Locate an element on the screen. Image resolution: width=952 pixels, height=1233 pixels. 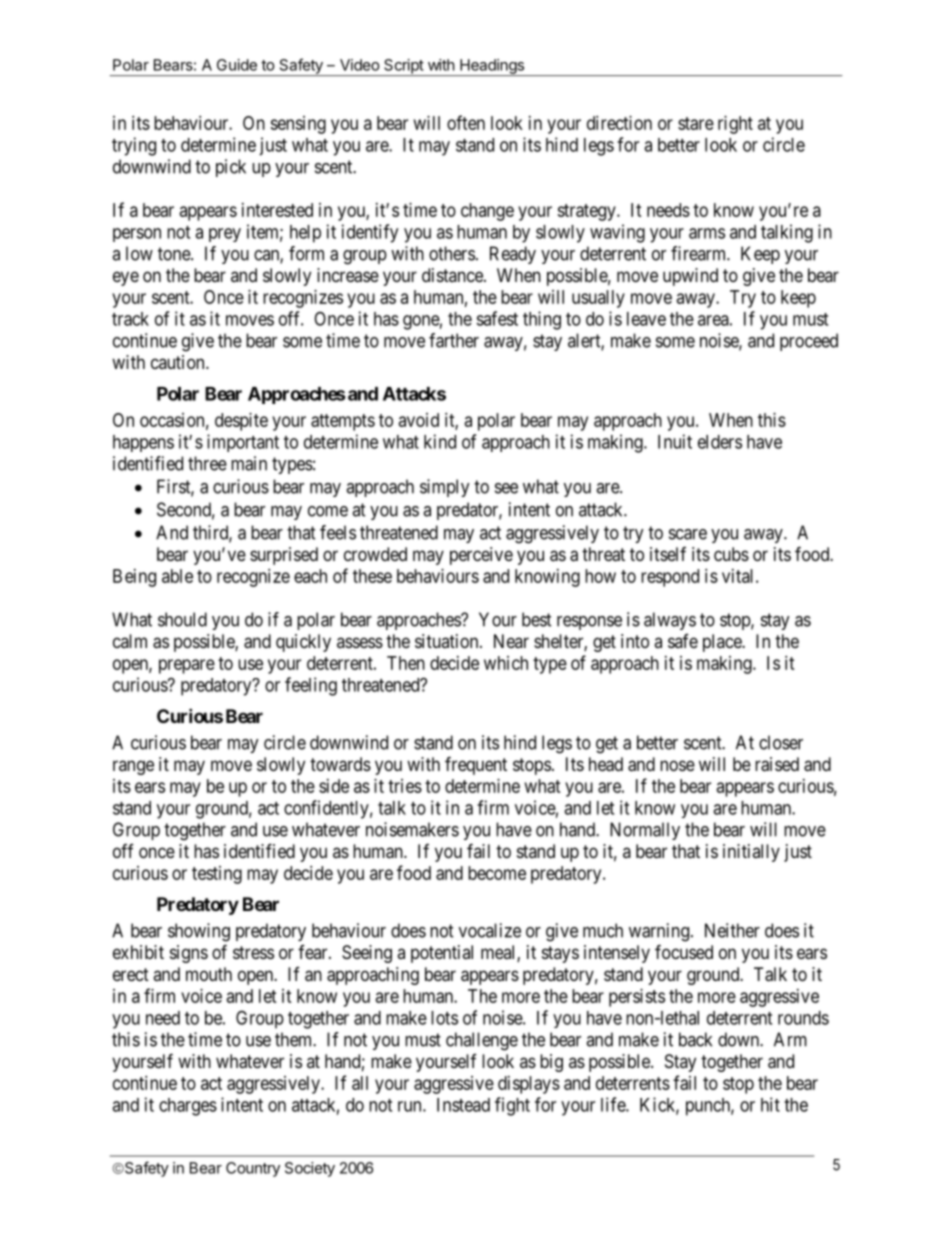
nose is located at coordinates (677, 765).
